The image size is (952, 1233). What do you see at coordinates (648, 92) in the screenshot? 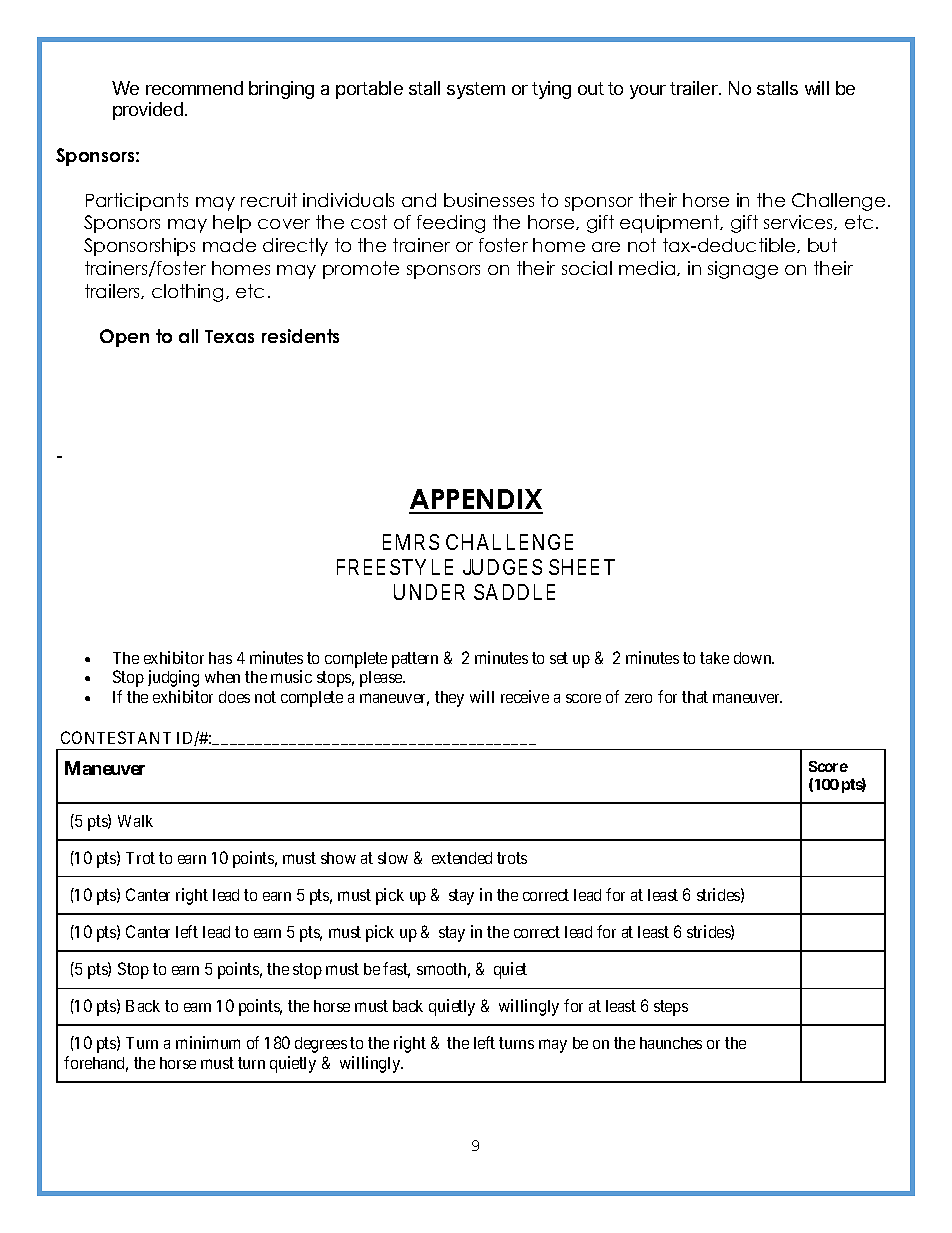
I see `your` at bounding box center [648, 92].
